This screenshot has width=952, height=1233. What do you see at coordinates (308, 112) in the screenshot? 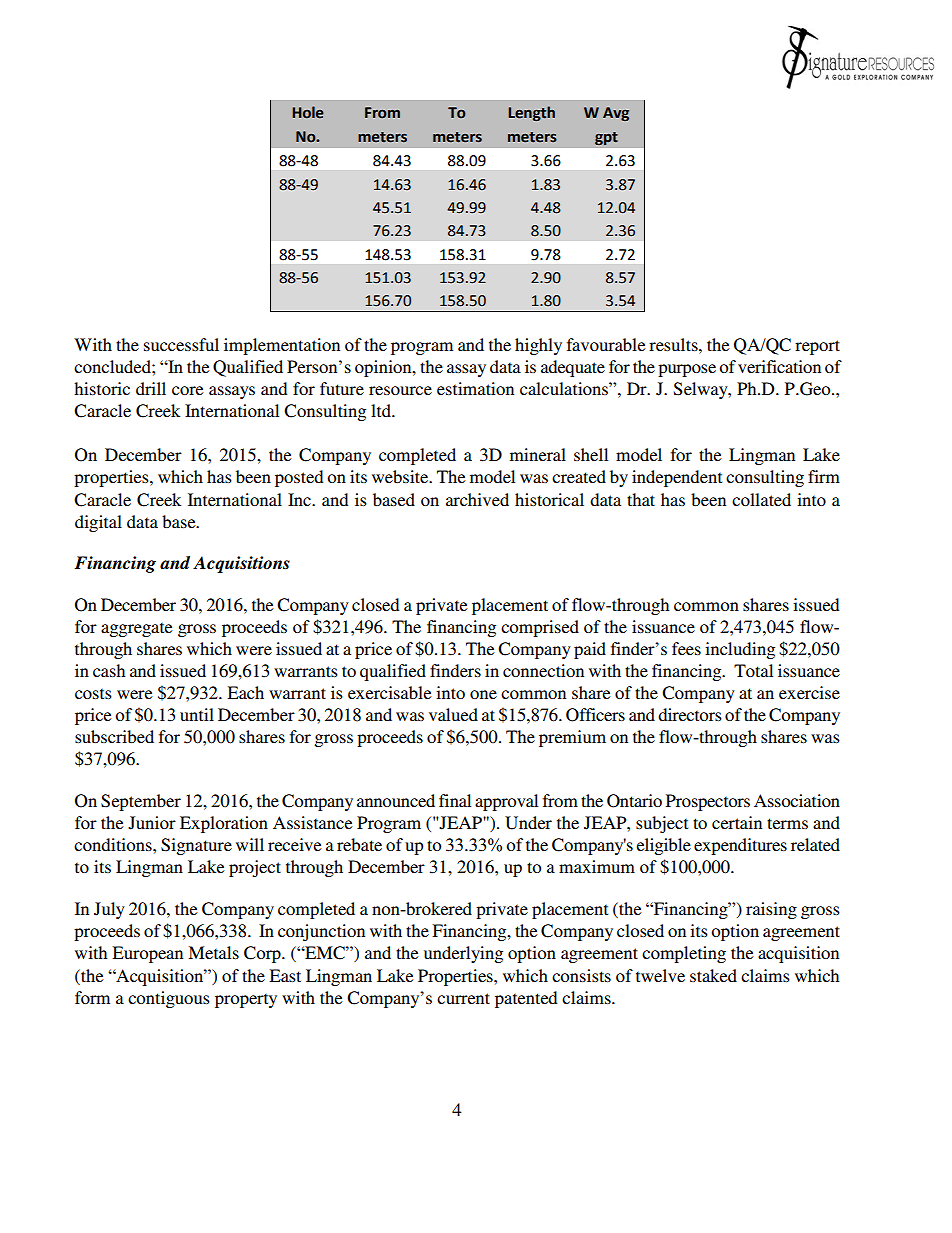
I see `Hole` at bounding box center [308, 112].
